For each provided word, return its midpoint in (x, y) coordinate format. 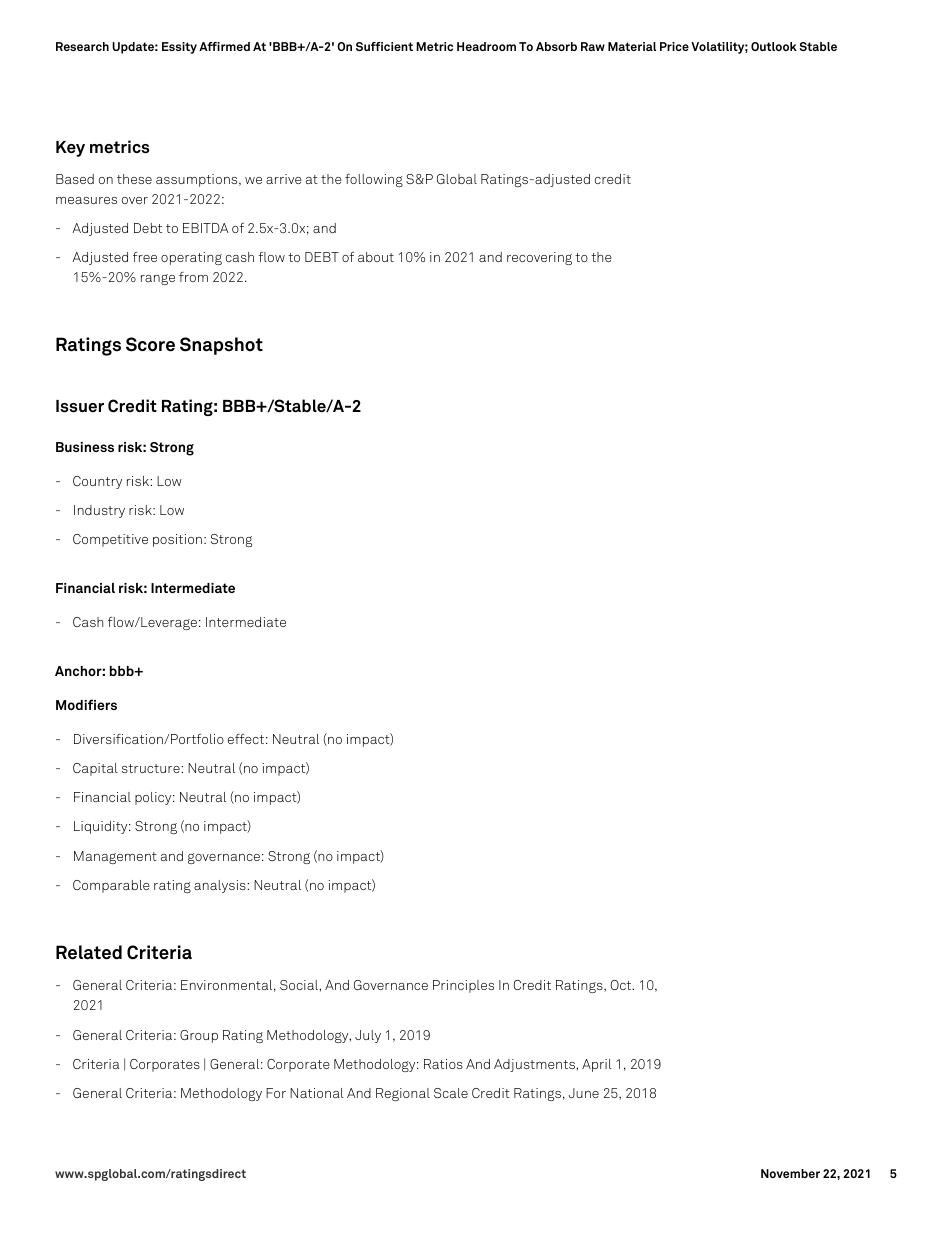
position (177, 540)
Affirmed (224, 46)
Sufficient (384, 46)
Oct (622, 985)
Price (674, 46)
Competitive (110, 540)
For (276, 1093)
